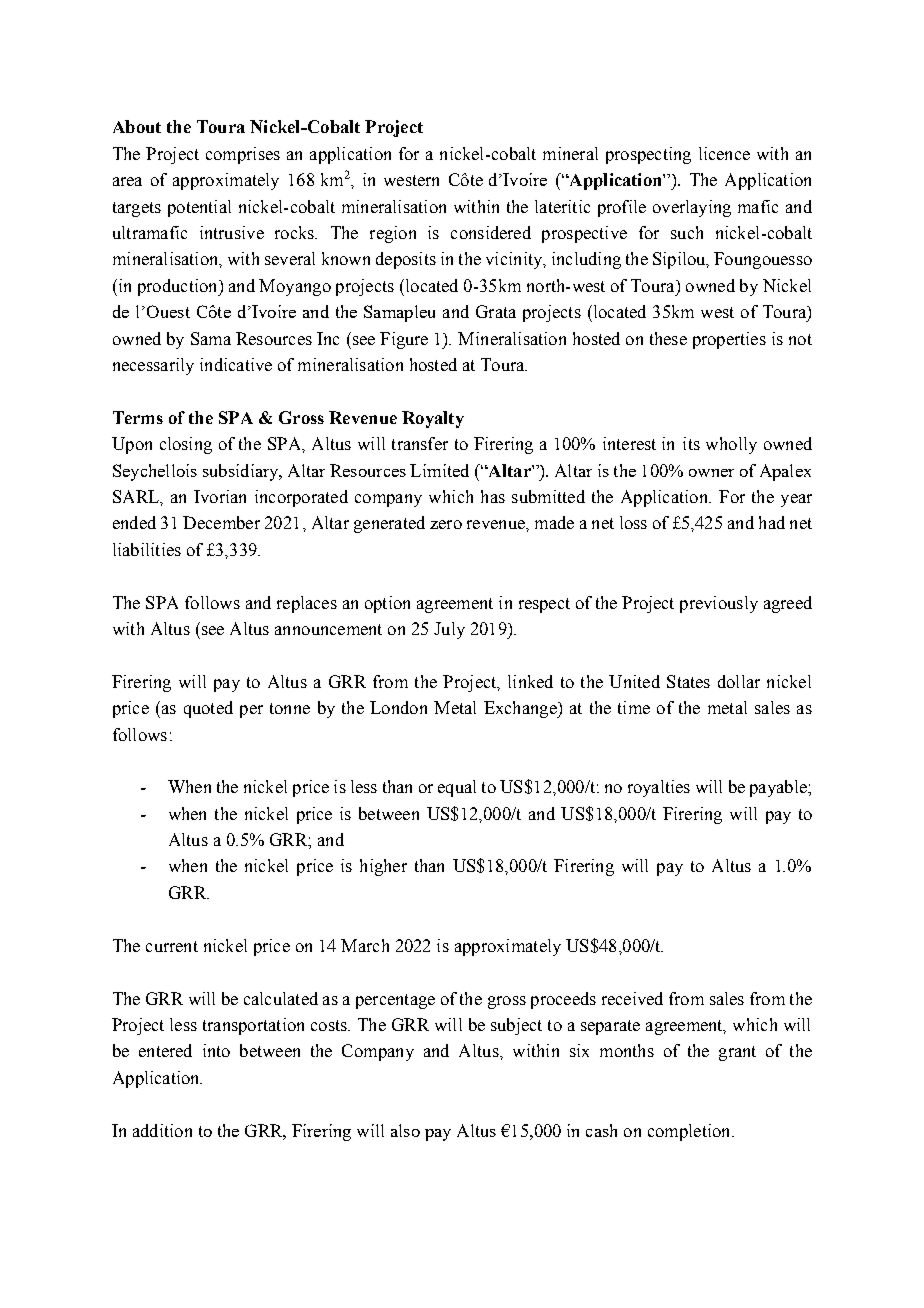  Describe the element at coordinates (779, 788) in the document. I see `payable` at that location.
